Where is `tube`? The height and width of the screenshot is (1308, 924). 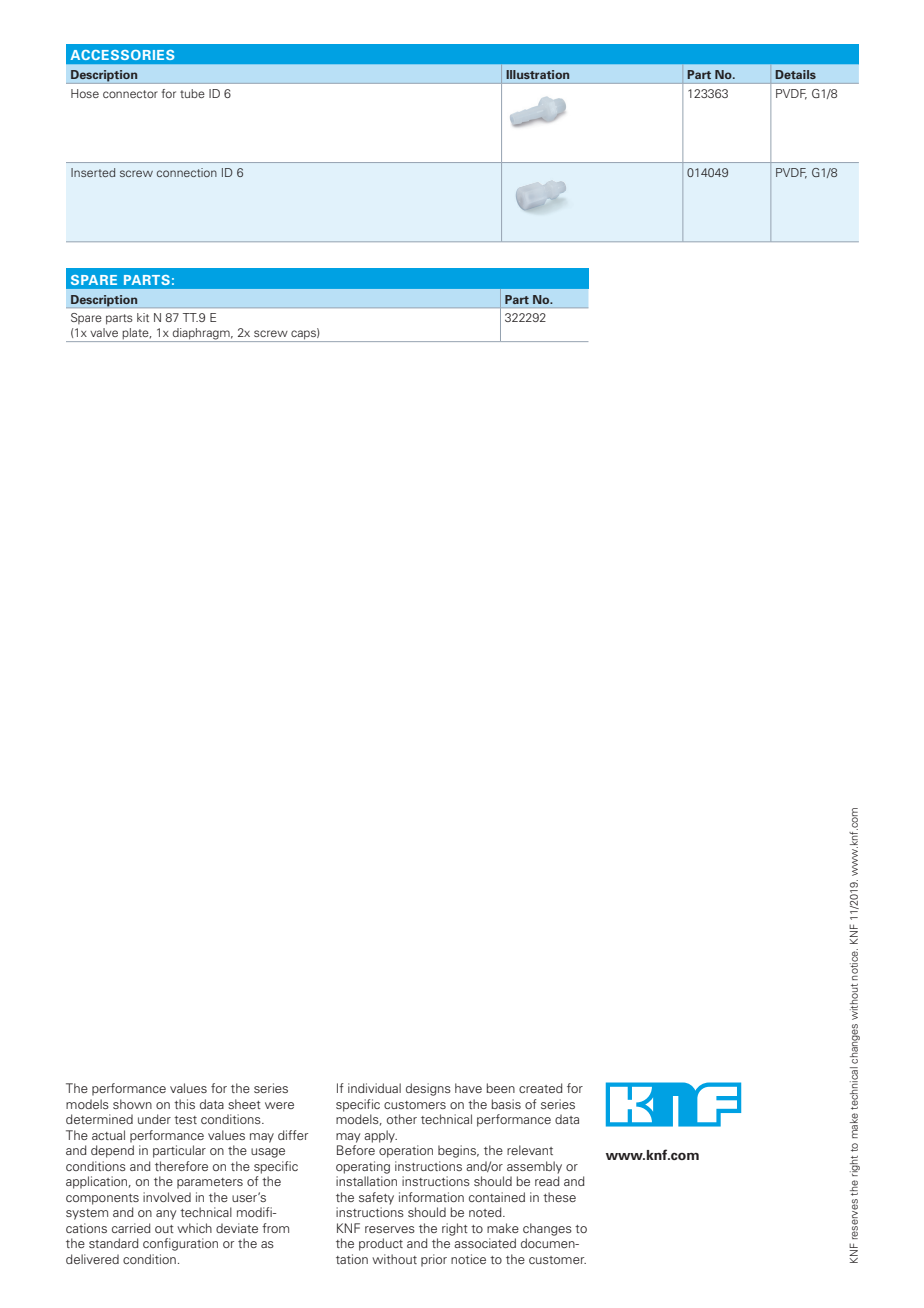
tube is located at coordinates (192, 93).
